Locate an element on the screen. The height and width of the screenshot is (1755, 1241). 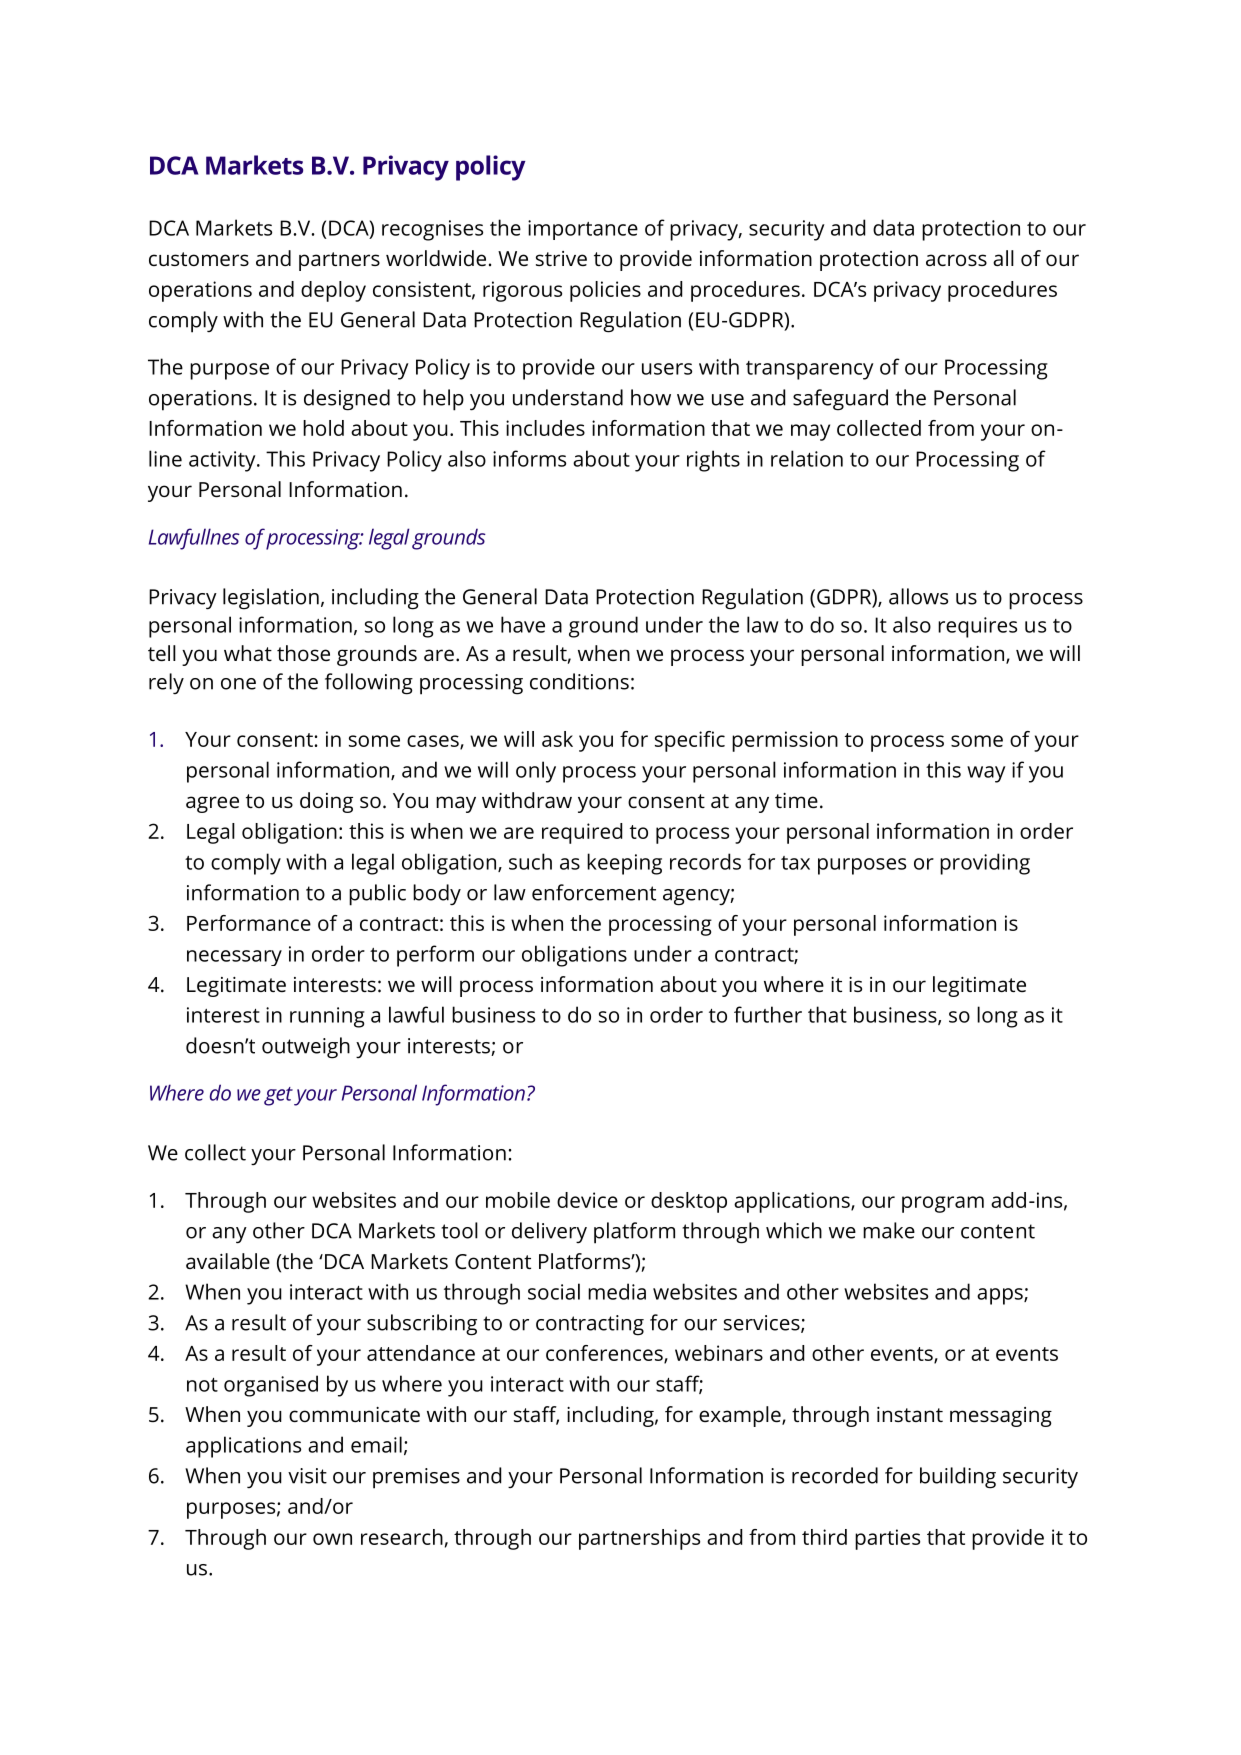
premises is located at coordinates (416, 1478).
